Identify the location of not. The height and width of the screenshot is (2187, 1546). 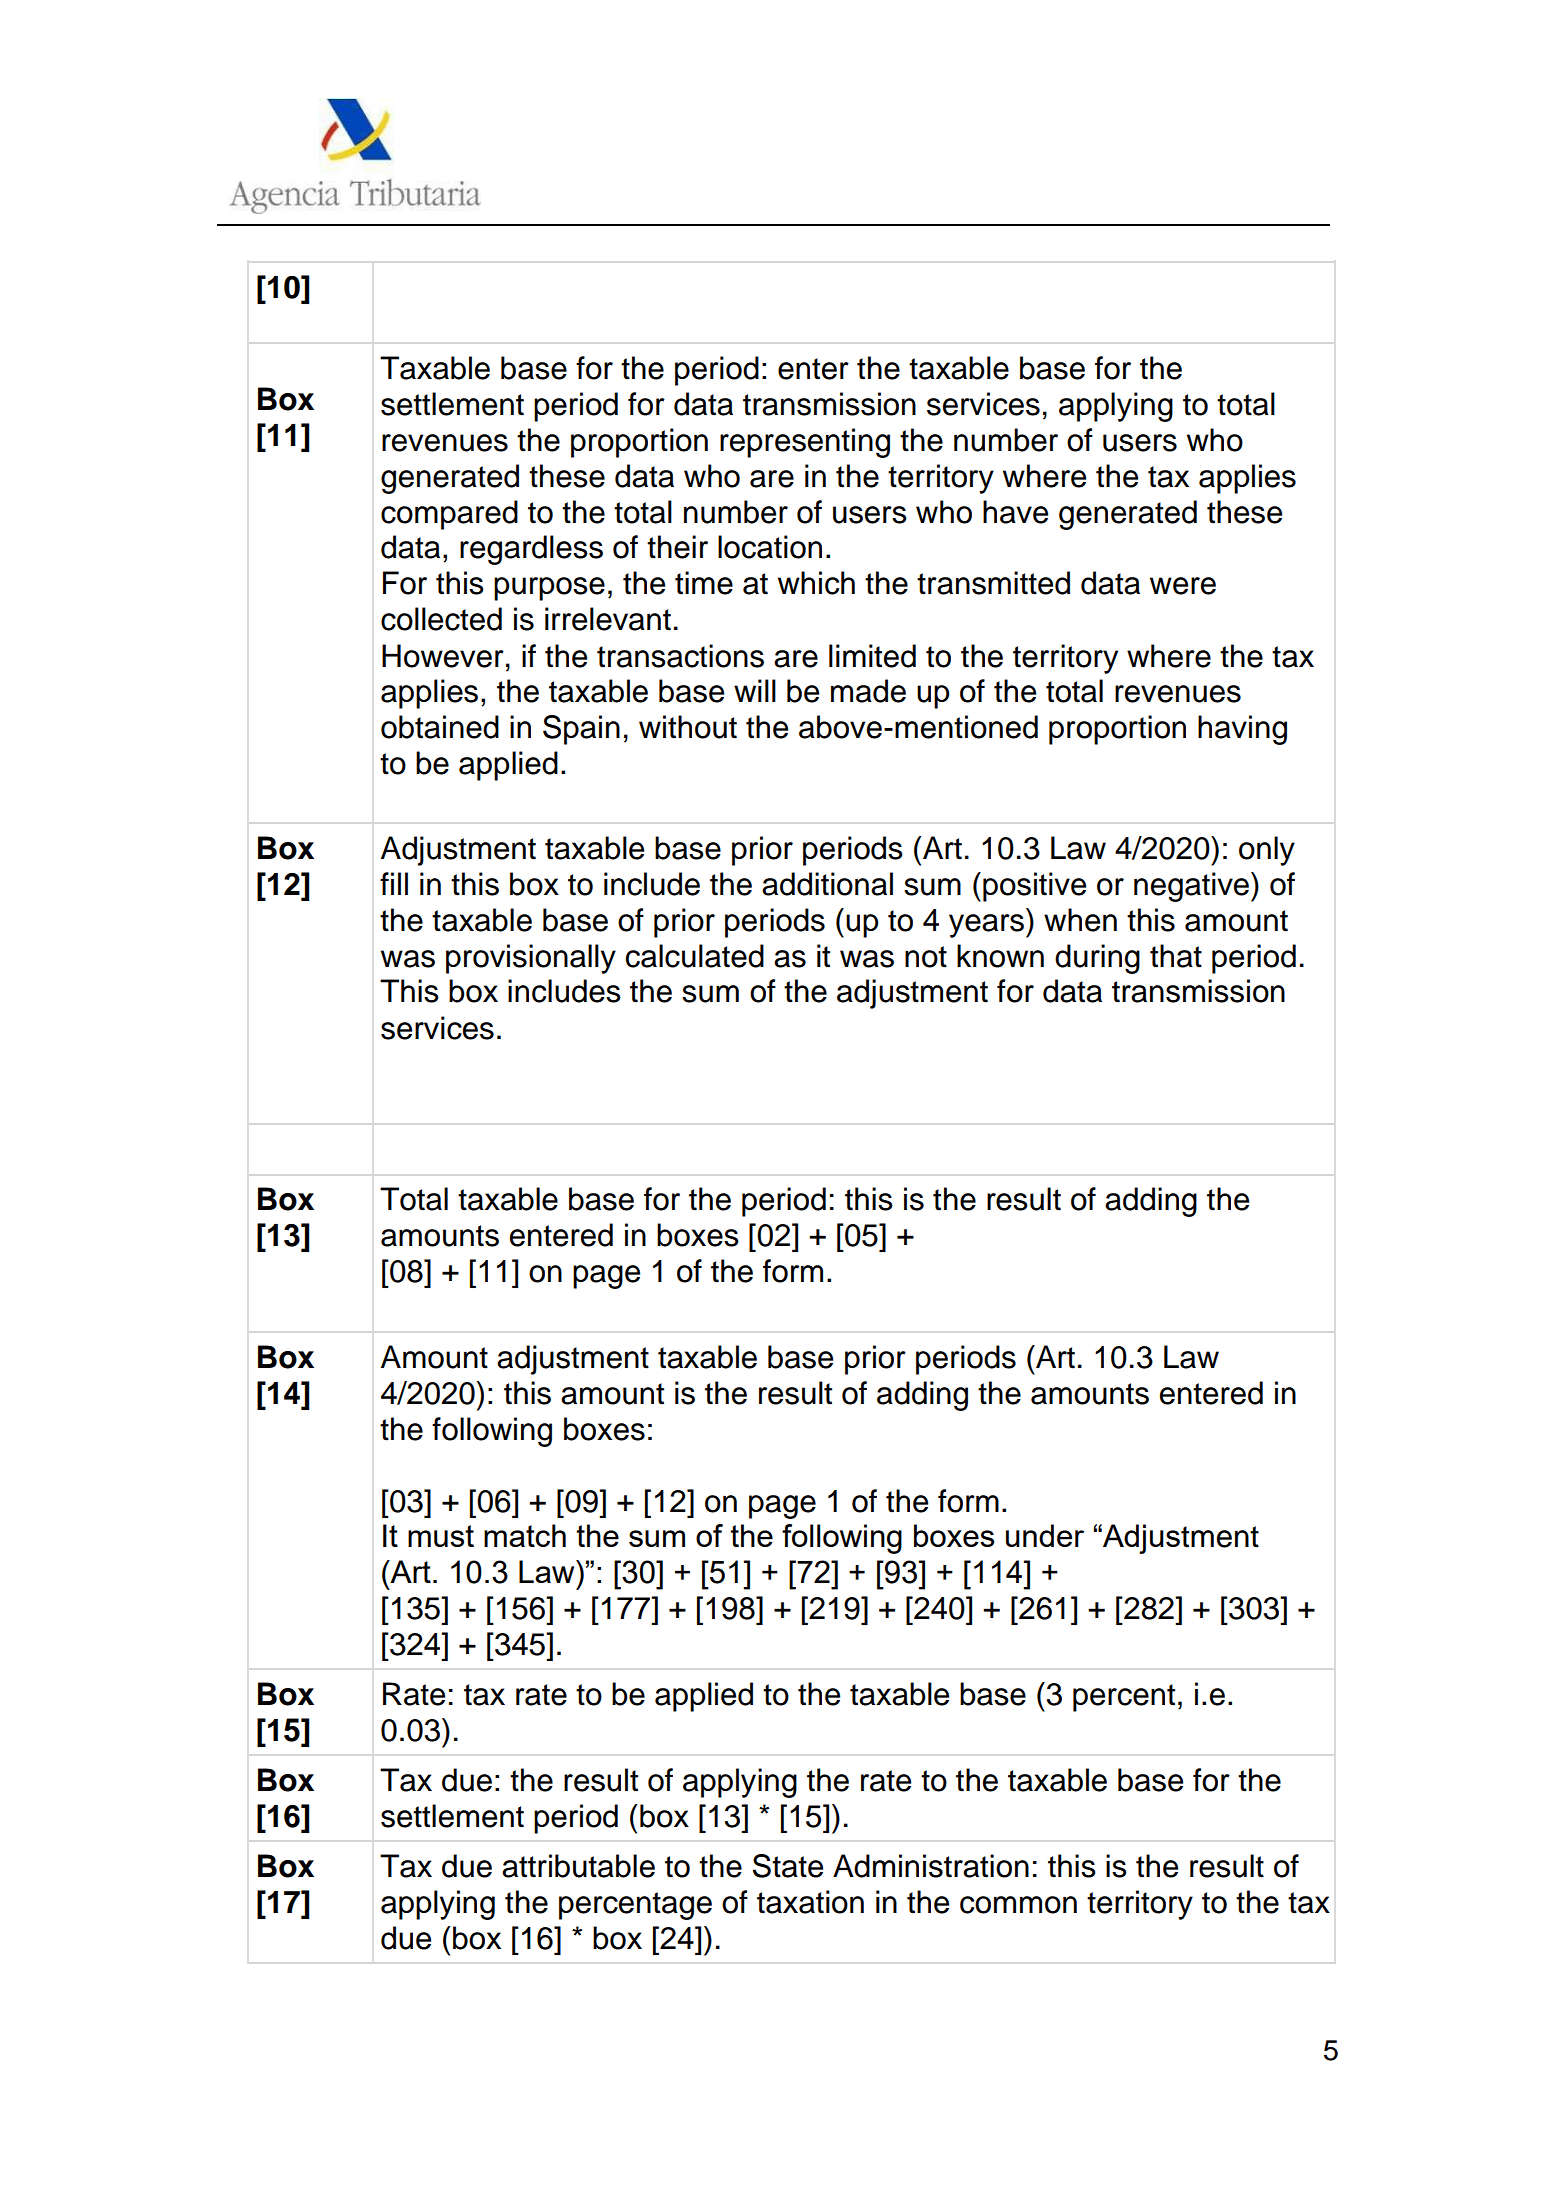
(926, 957).
